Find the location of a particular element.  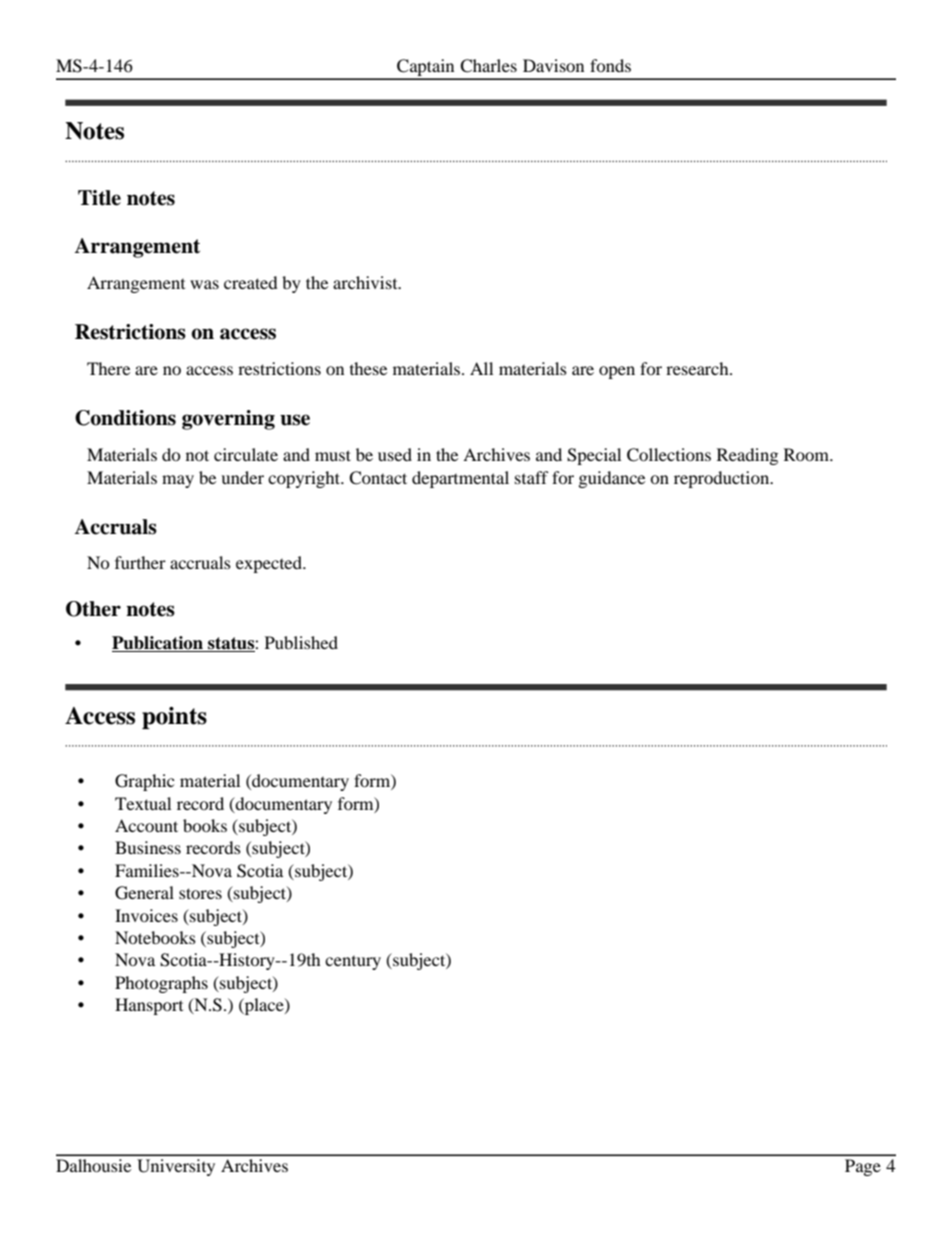

Davison is located at coordinates (553, 65).
